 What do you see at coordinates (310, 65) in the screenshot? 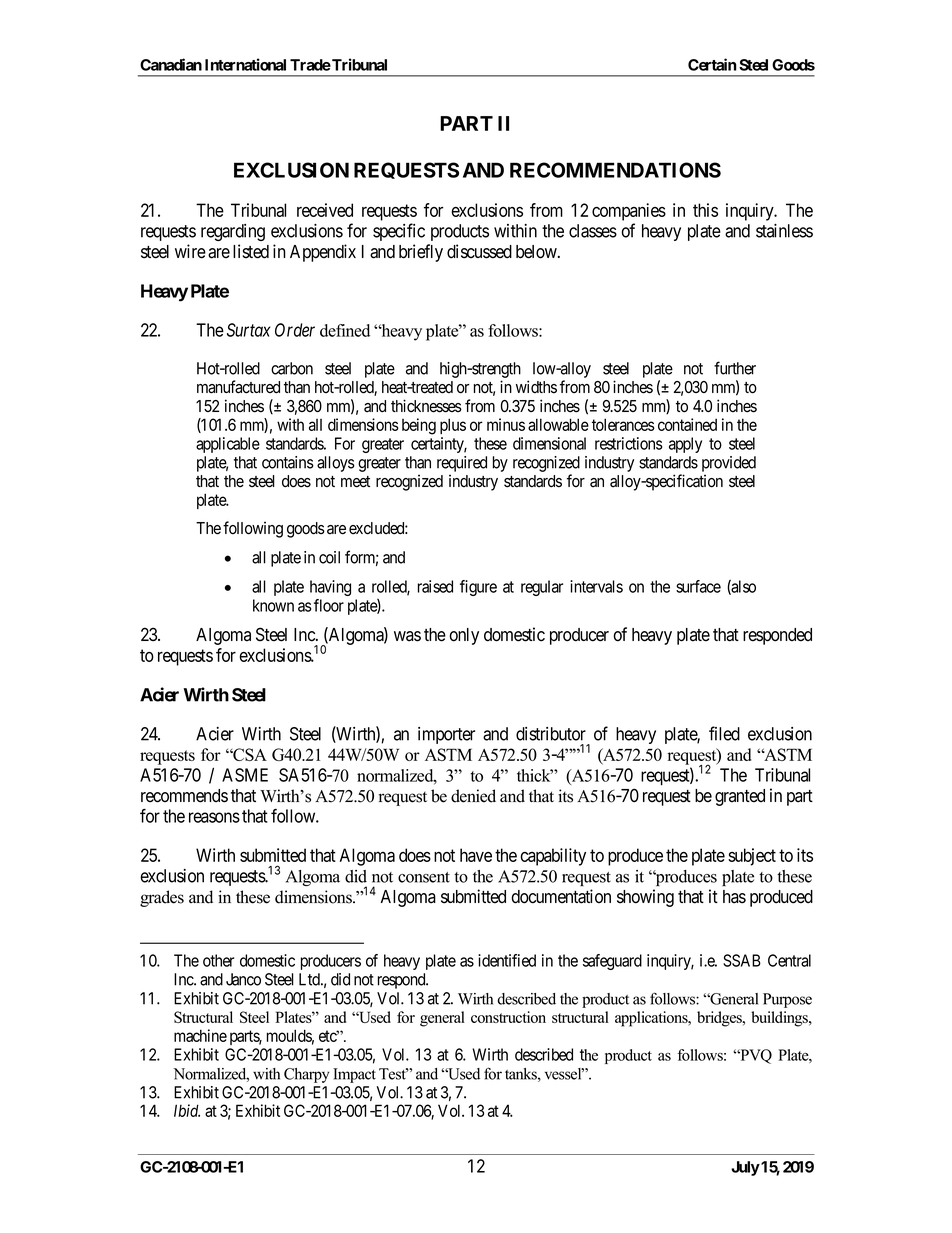
I see `Trade` at bounding box center [310, 65].
